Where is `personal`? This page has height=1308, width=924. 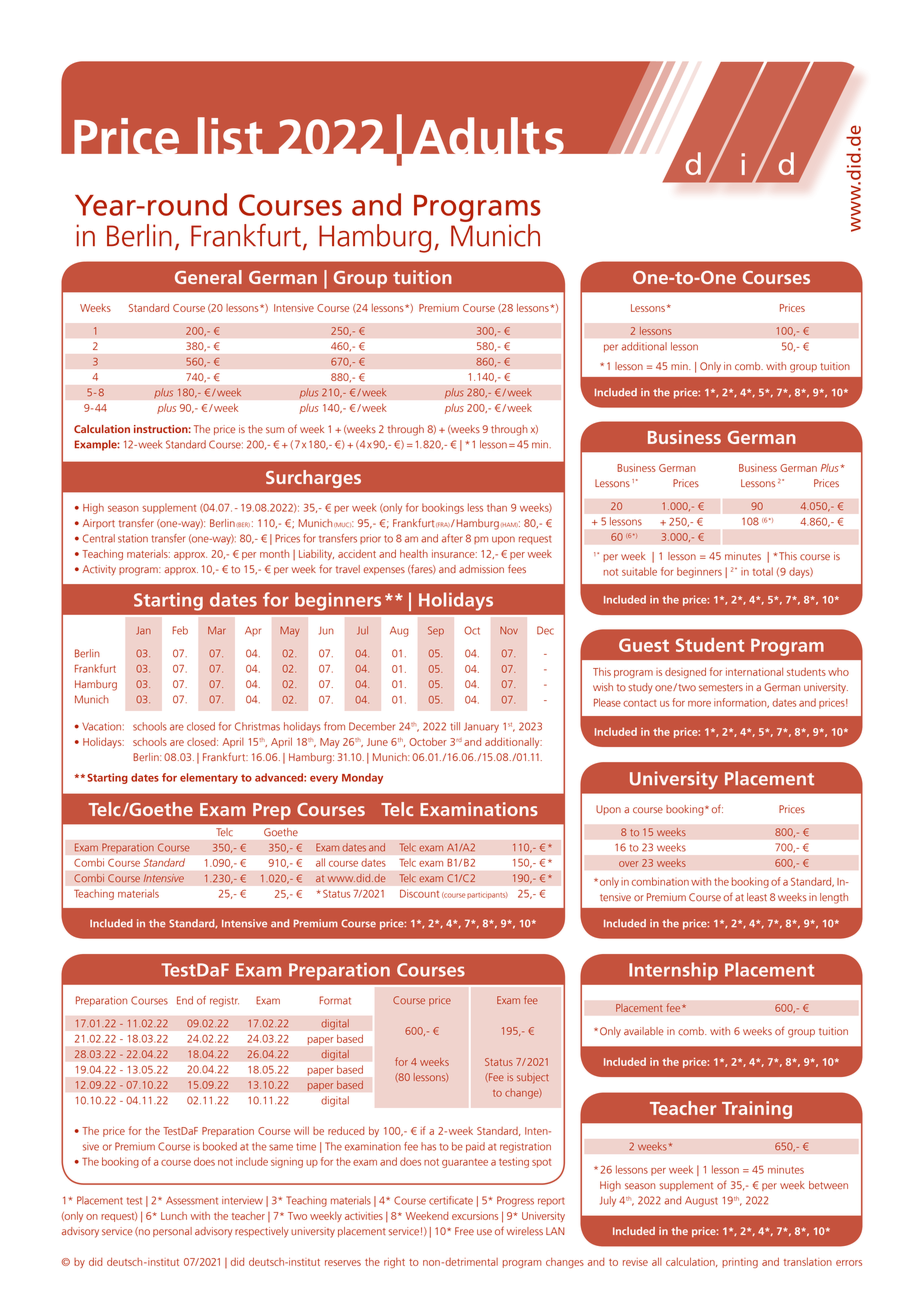
personal is located at coordinates (172, 1232).
